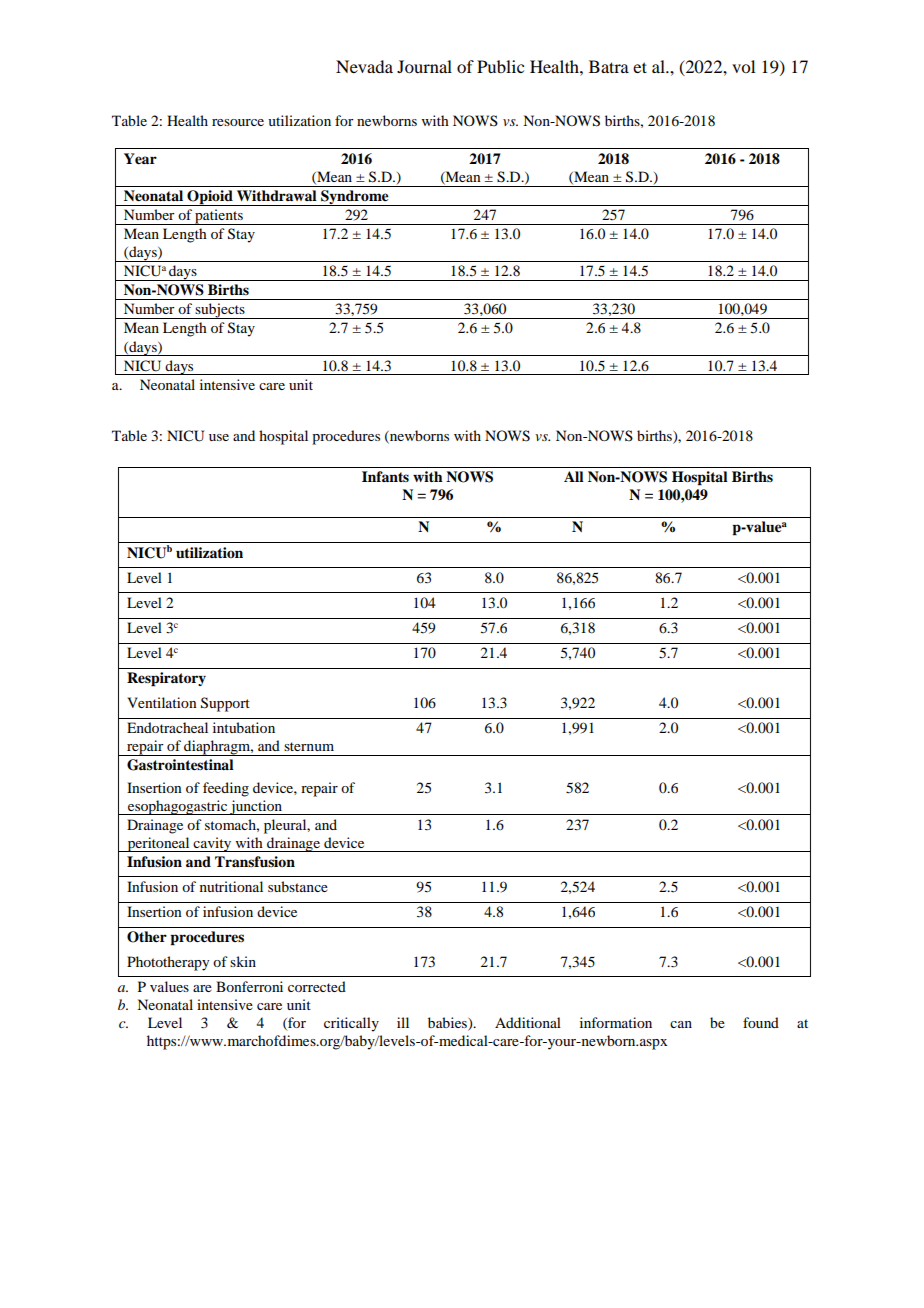 Image resolution: width=924 pixels, height=1308 pixels. Describe the element at coordinates (385, 476) in the page. I see `Infants` at that location.
